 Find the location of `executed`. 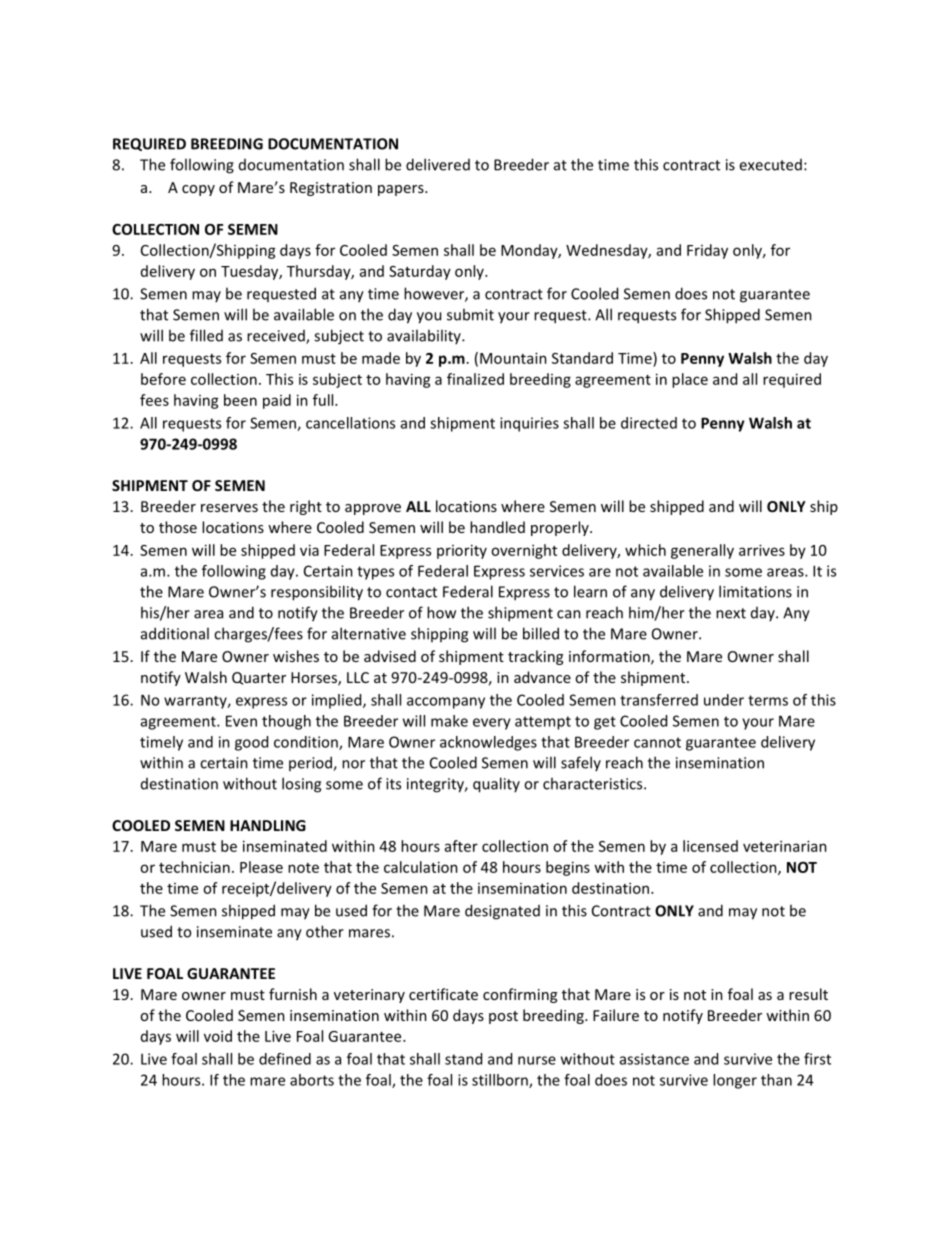

executed is located at coordinates (770, 165).
